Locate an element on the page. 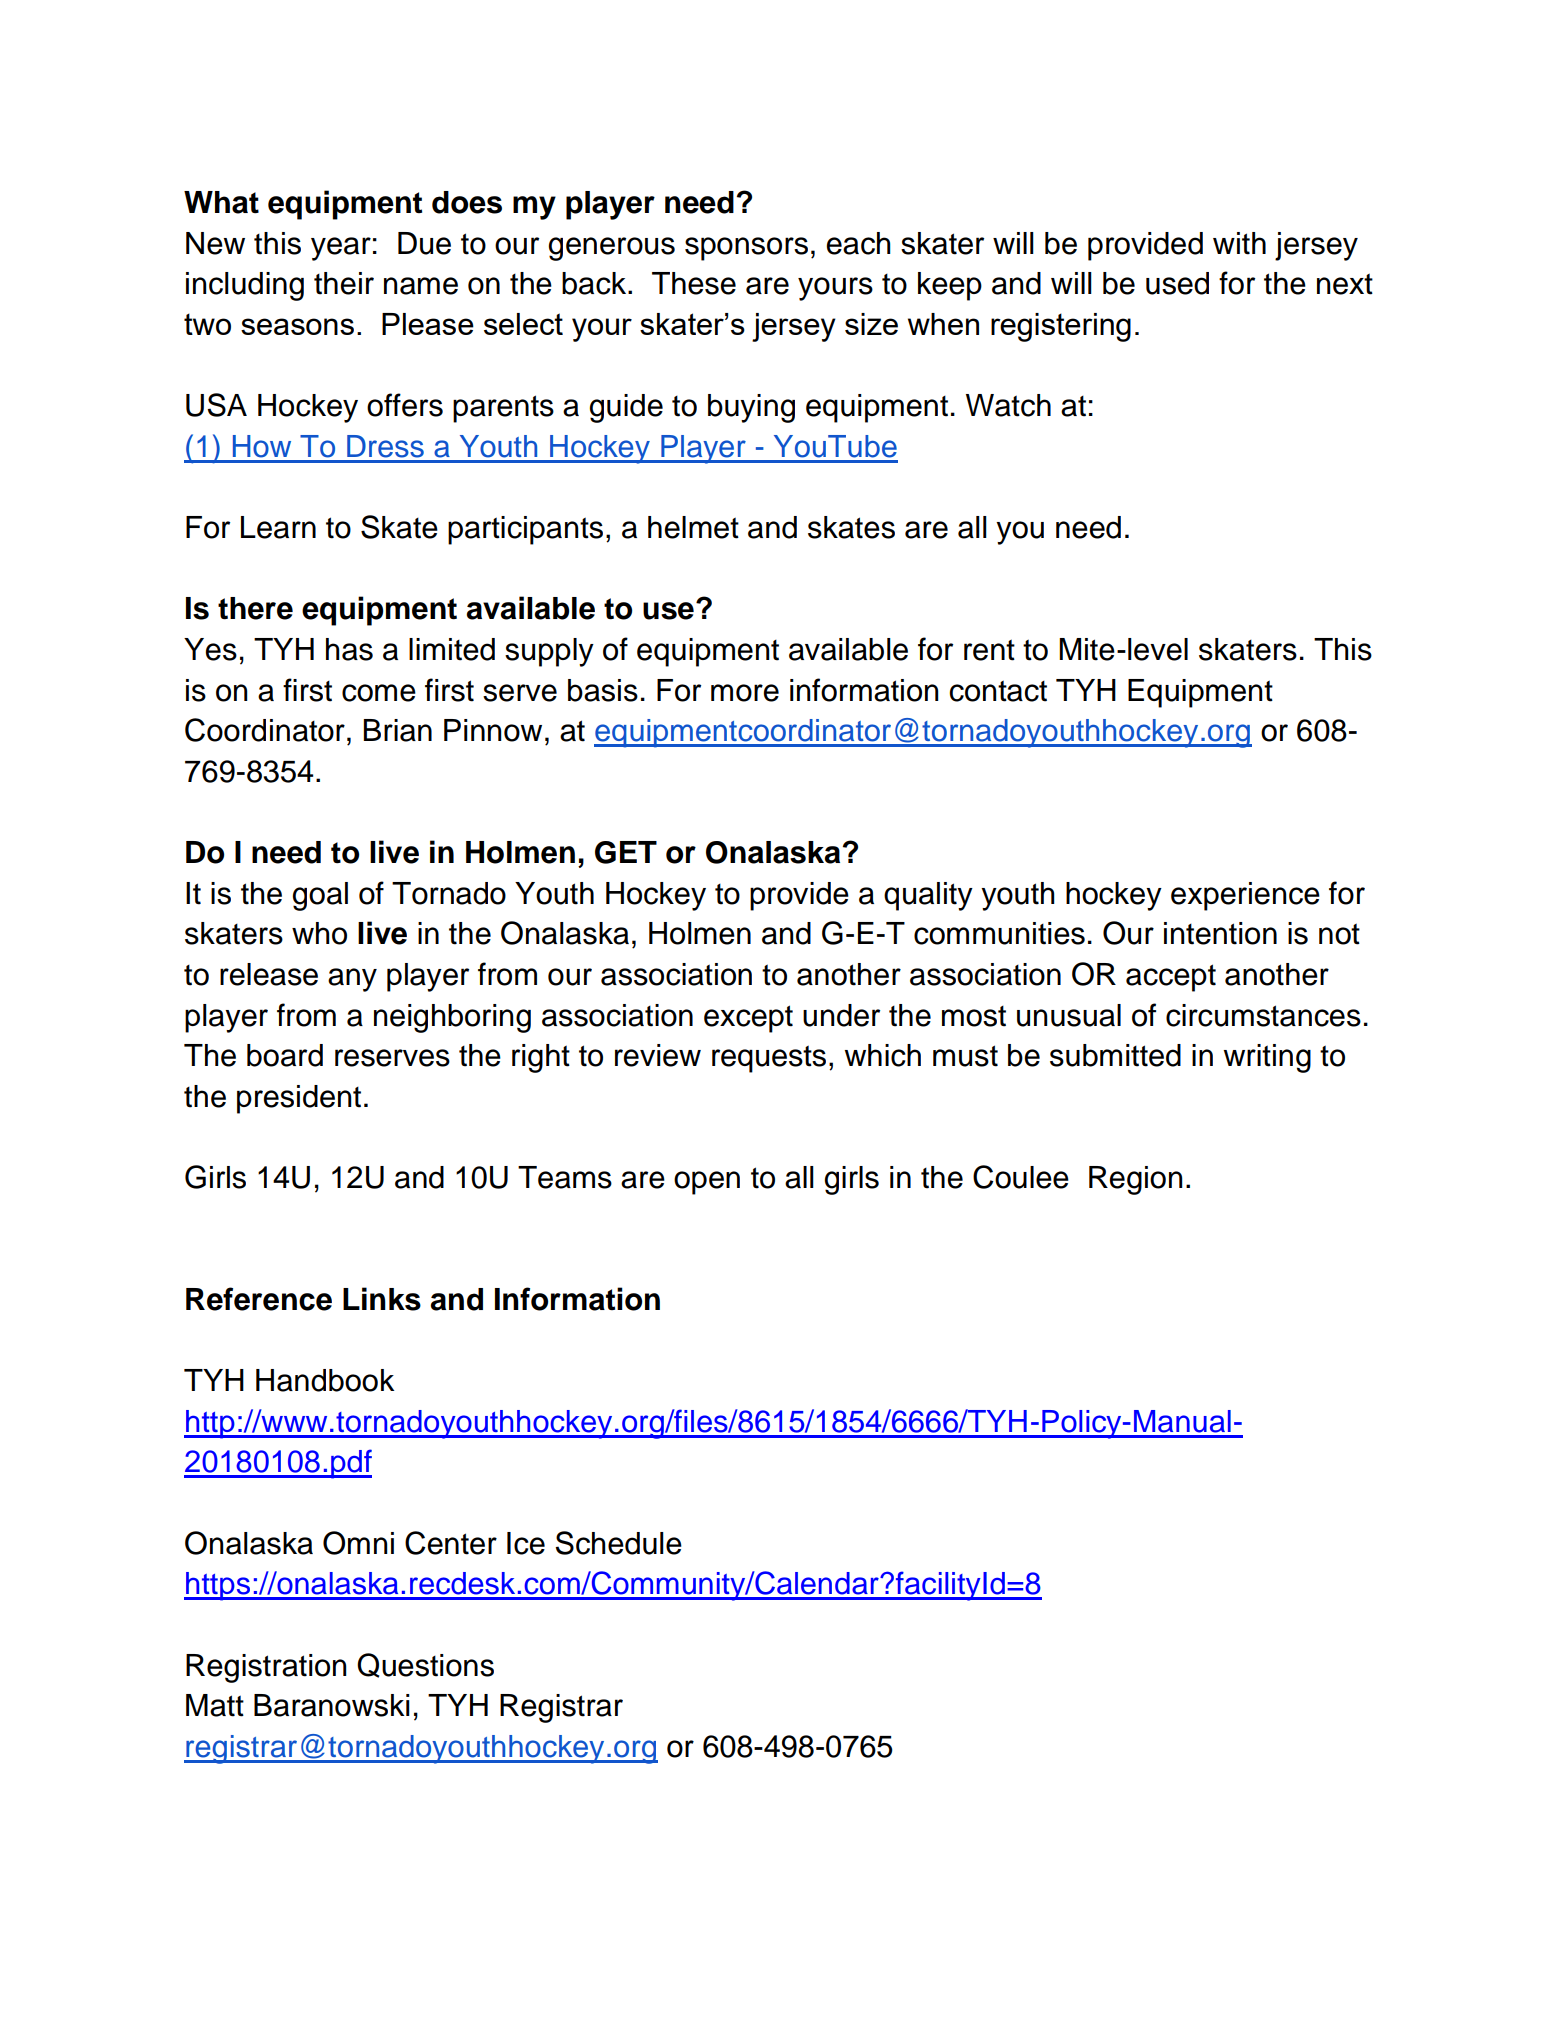 This document has height=2027, width=1566. sponsors is located at coordinates (746, 249).
